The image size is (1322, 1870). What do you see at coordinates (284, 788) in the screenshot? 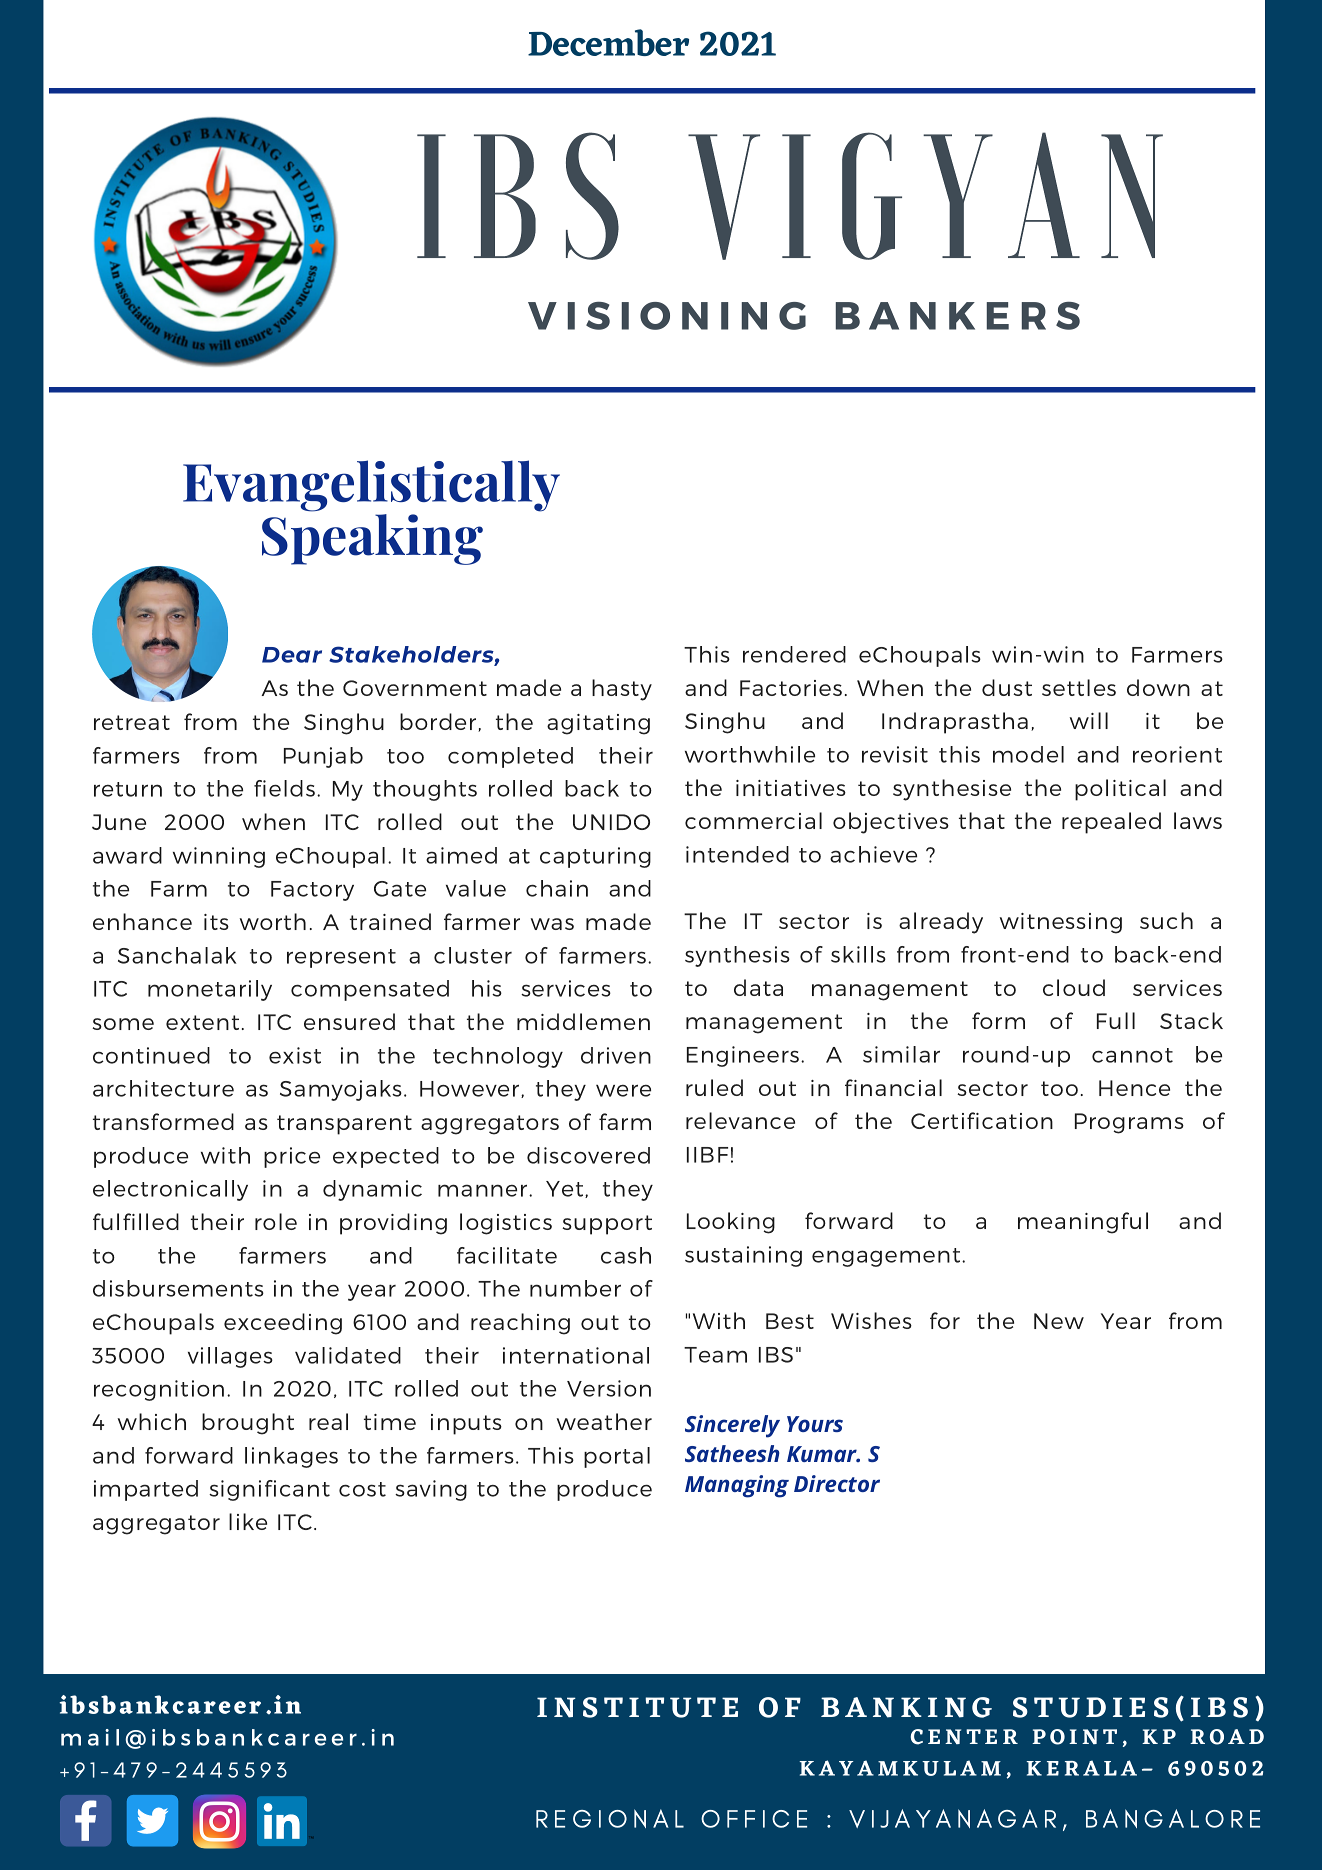
I see `fields` at bounding box center [284, 788].
